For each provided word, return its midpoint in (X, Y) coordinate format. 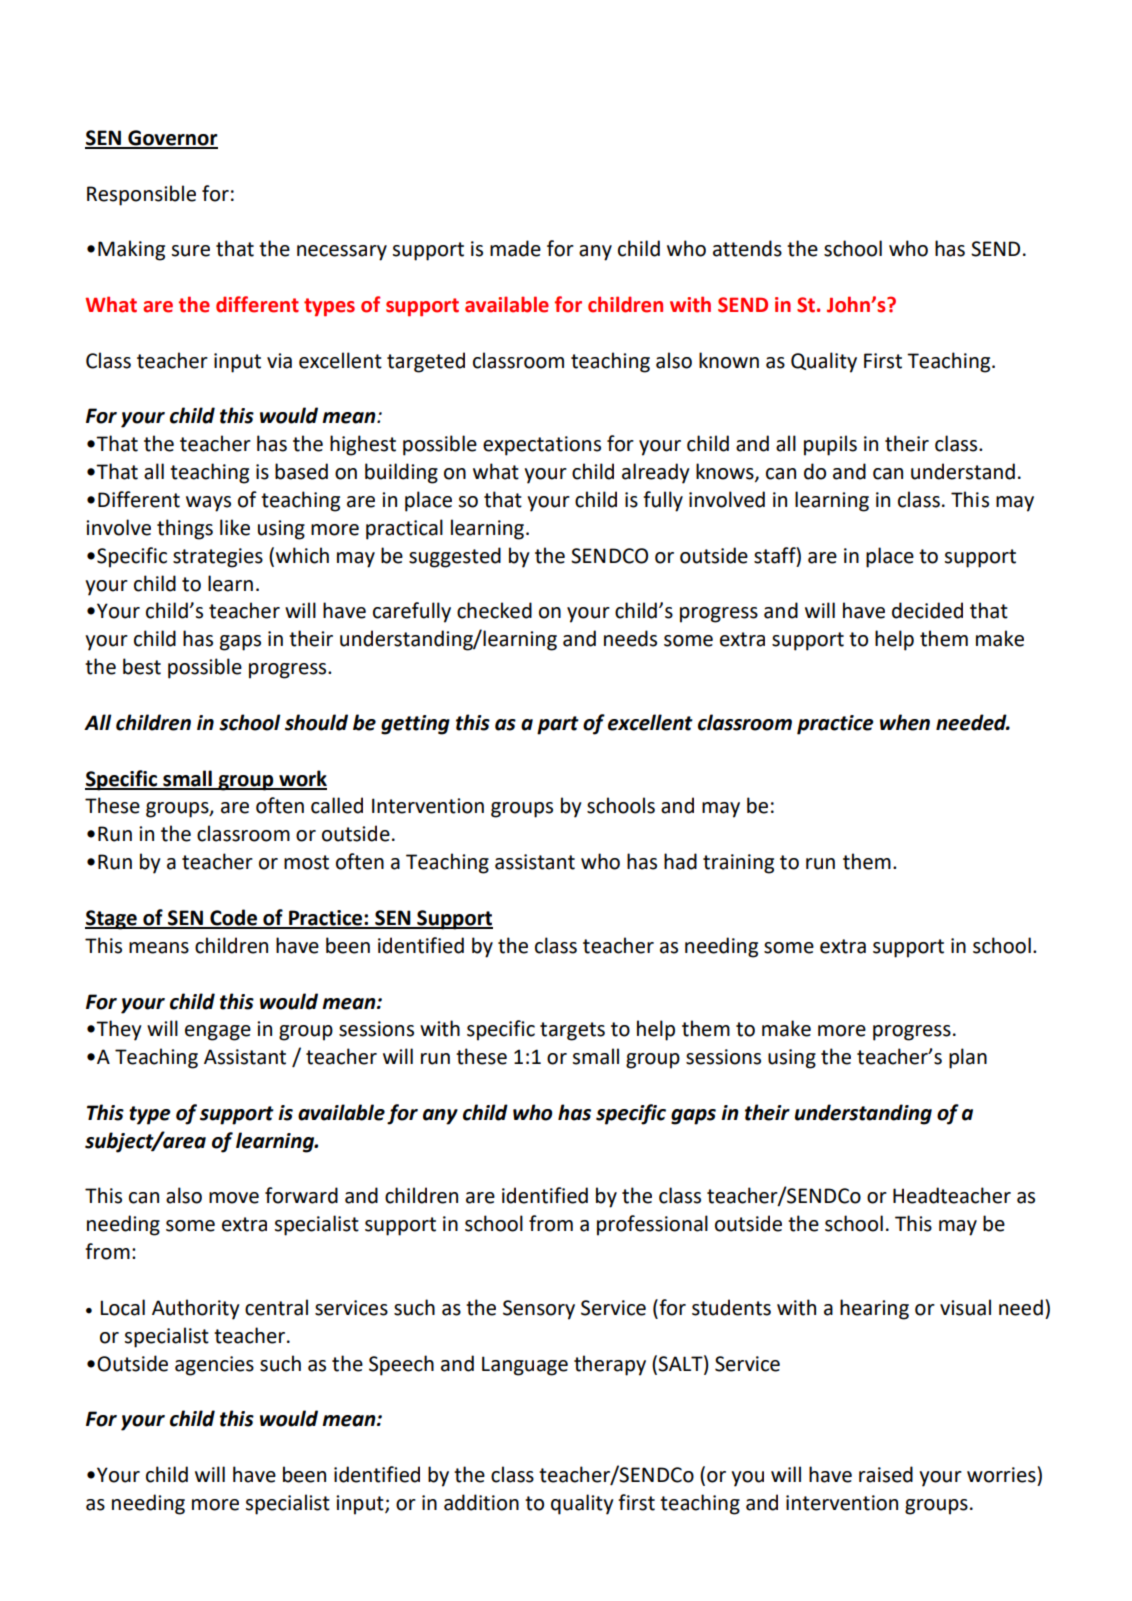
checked (494, 610)
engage (218, 1033)
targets (572, 1031)
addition (481, 1502)
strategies (218, 558)
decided (927, 610)
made (515, 248)
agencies (214, 1366)
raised (886, 1474)
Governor (172, 139)
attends (747, 248)
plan (968, 1058)
